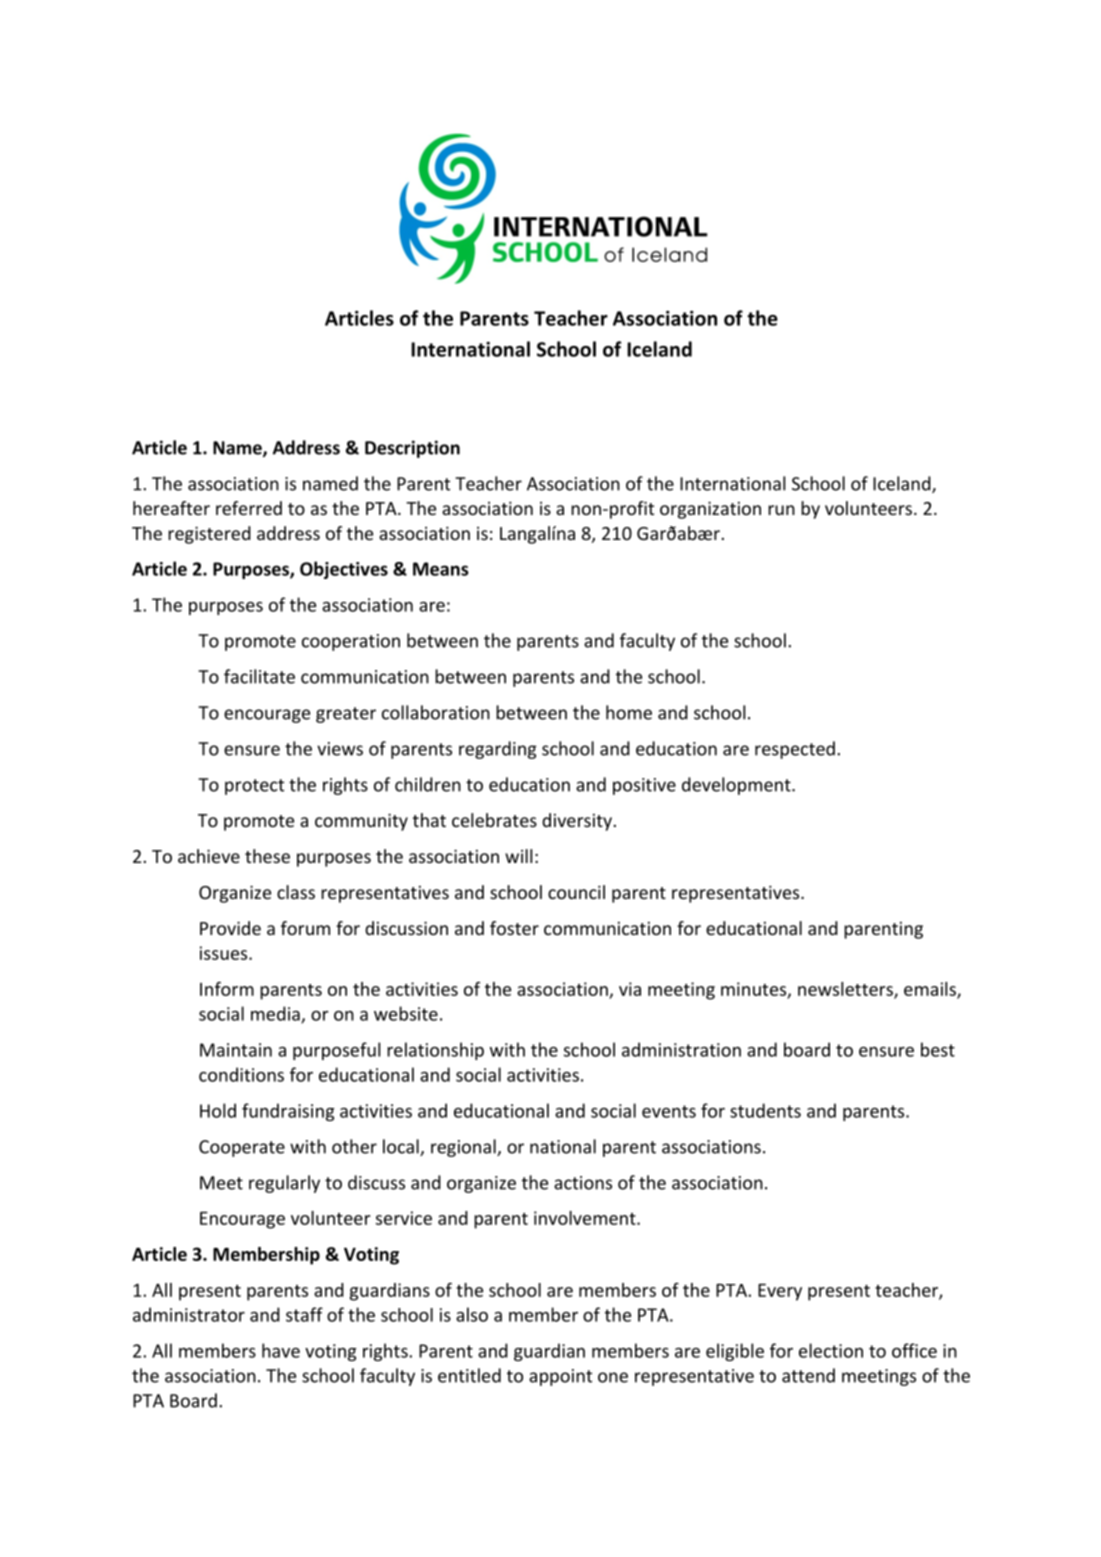 The height and width of the page is (1557, 1101). What do you see at coordinates (498, 750) in the page?
I see `regarding` at bounding box center [498, 750].
